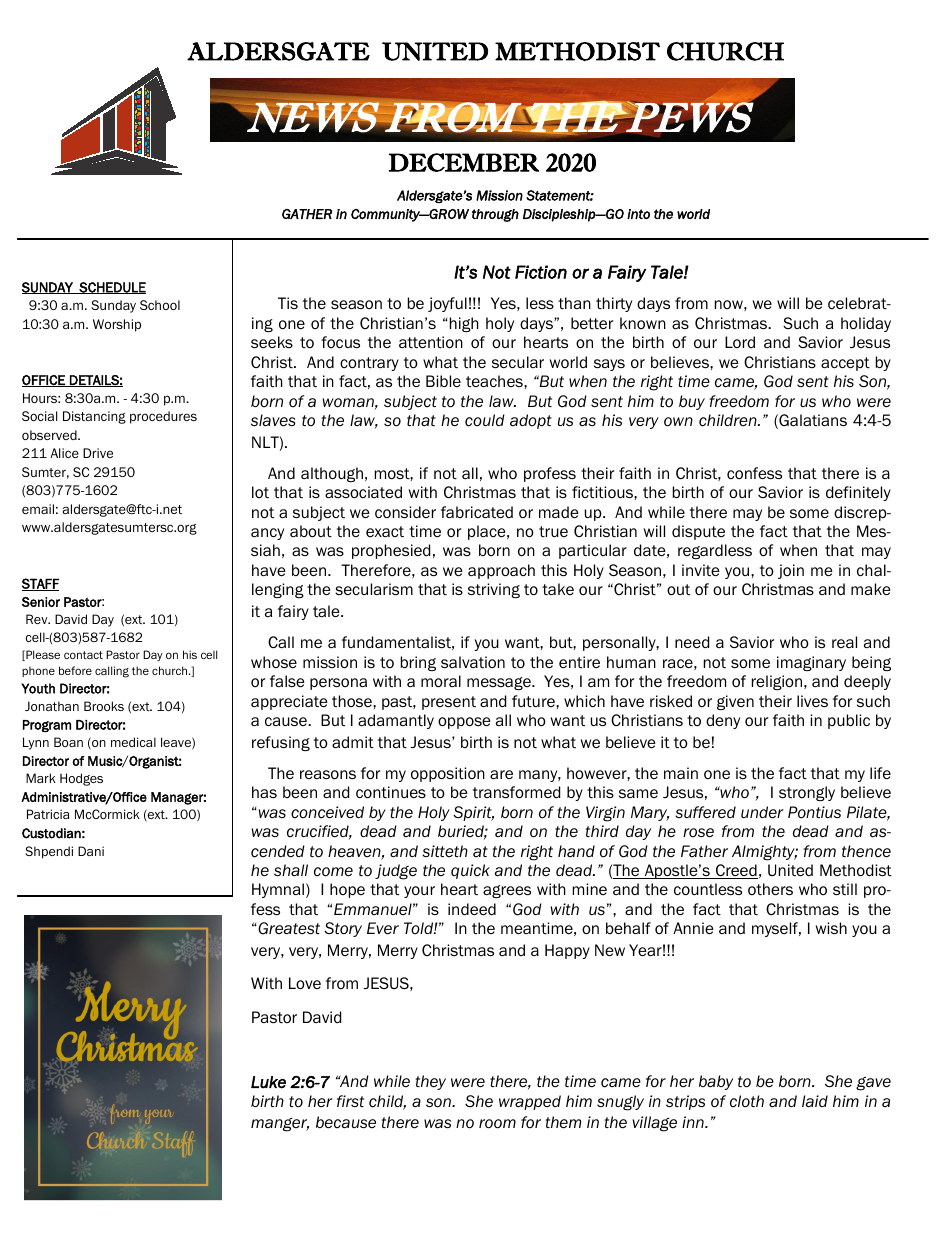 Image resolution: width=952 pixels, height=1233 pixels. I want to click on Luke, so click(268, 1082).
